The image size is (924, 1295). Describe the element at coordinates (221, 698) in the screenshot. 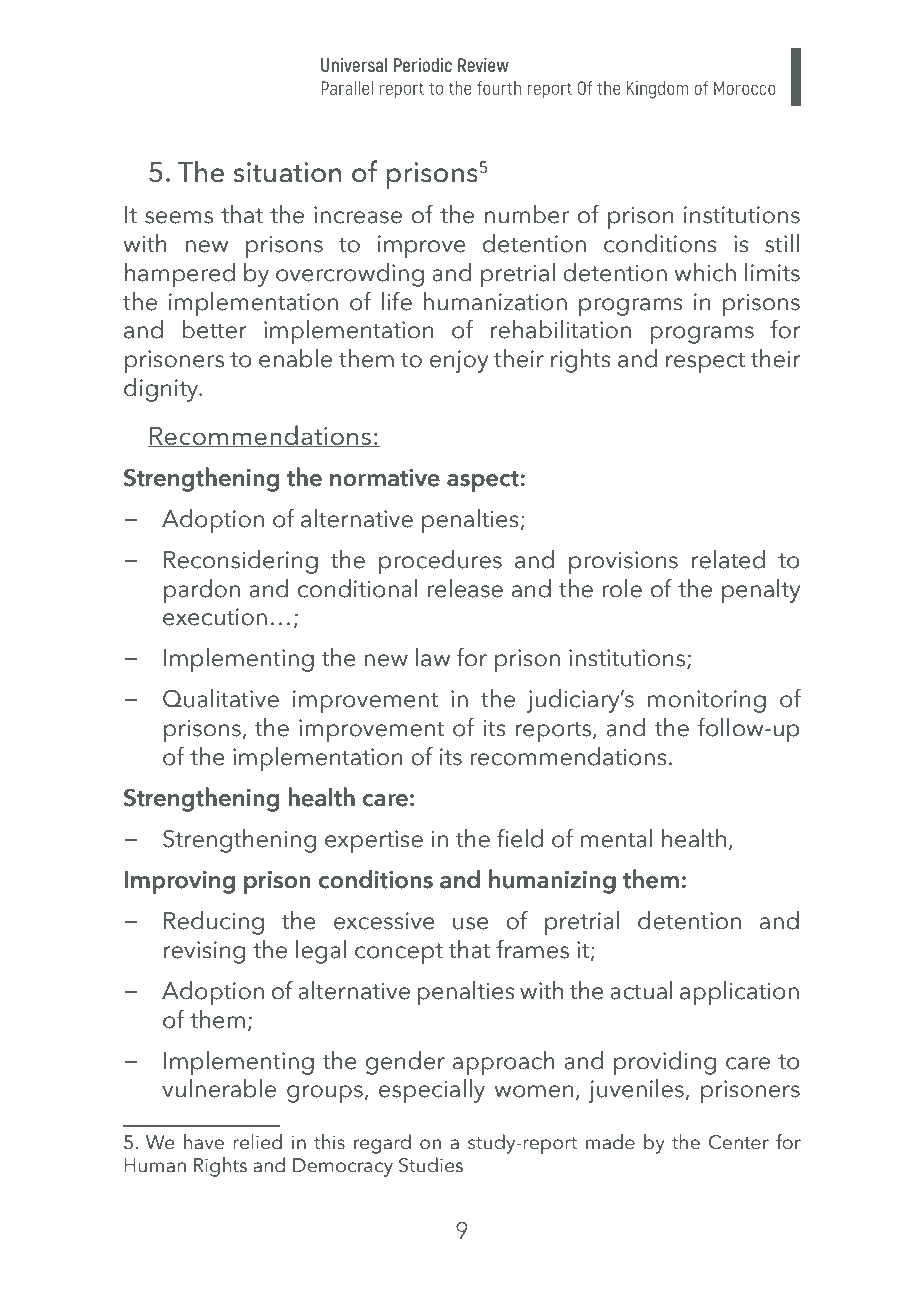

I see `Qualitative` at that location.
